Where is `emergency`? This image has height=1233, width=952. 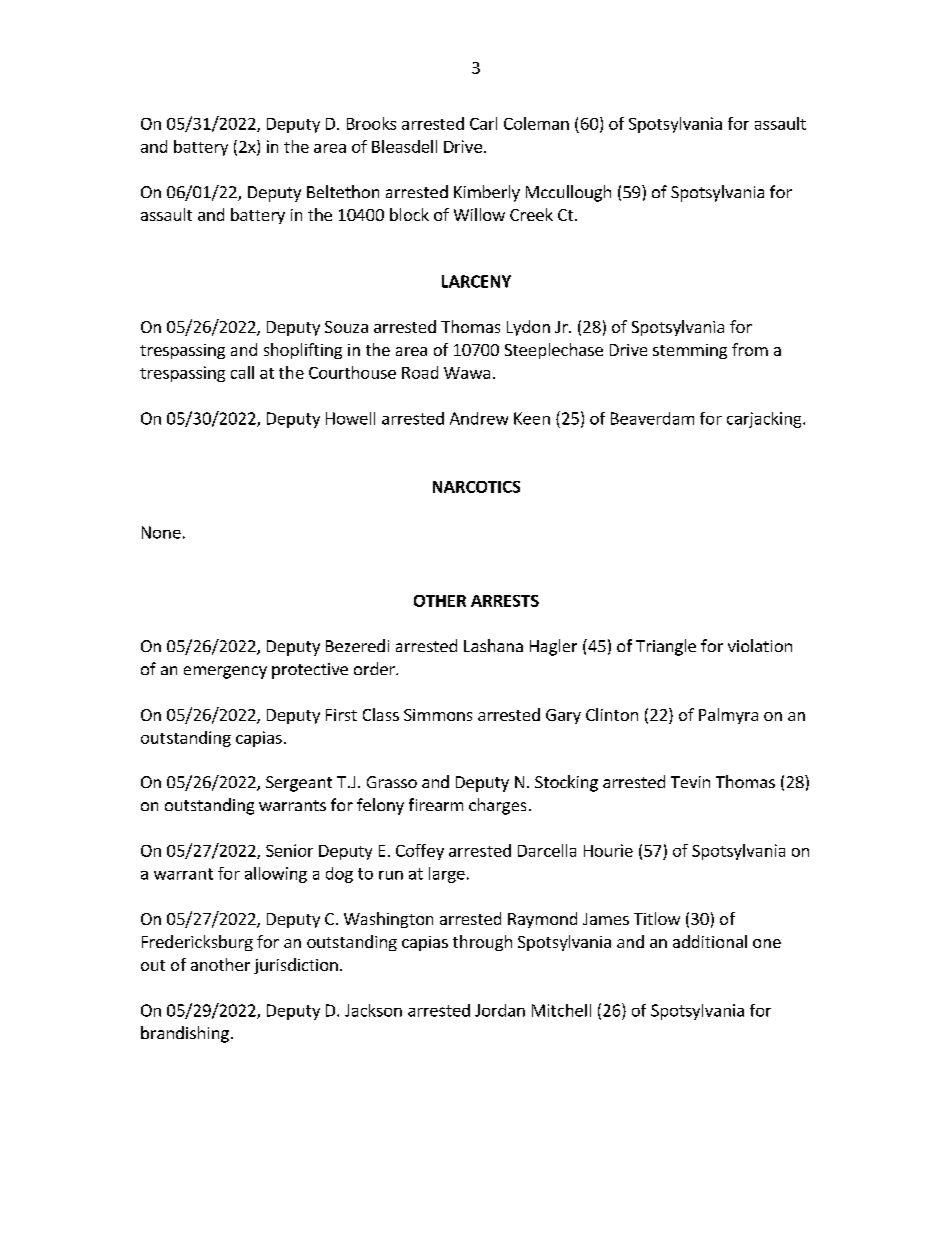
emergency is located at coordinates (225, 672).
